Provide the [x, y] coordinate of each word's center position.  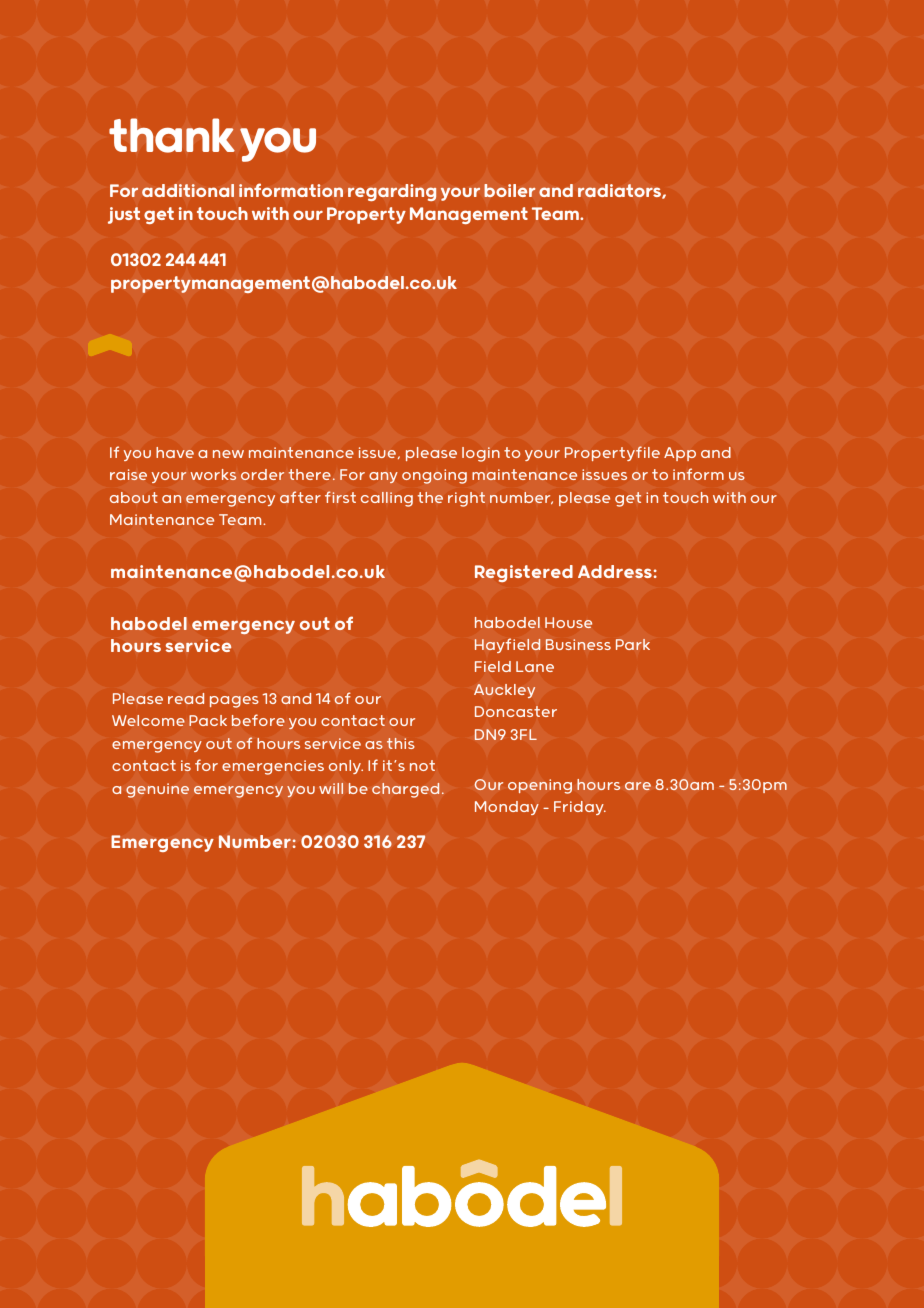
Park [633, 644]
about [134, 497]
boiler [510, 190]
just [124, 215]
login [481, 454]
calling [387, 499]
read [186, 698]
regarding [392, 192]
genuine [157, 790]
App [680, 454]
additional [188, 190]
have [175, 452]
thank [172, 135]
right [466, 499]
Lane [535, 666]
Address [615, 571]
